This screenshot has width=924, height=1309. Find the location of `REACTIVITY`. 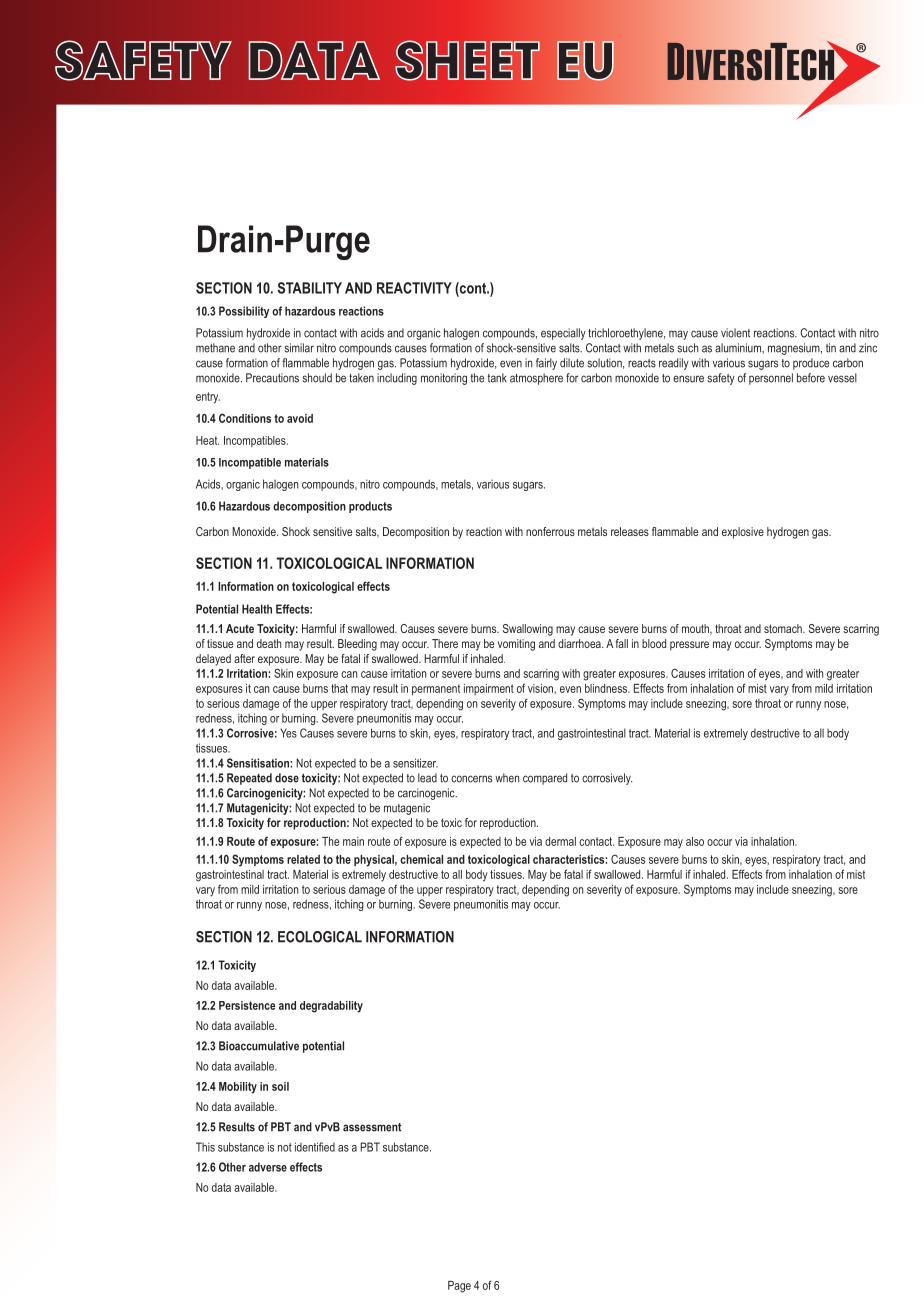

REACTIVITY is located at coordinates (414, 288).
